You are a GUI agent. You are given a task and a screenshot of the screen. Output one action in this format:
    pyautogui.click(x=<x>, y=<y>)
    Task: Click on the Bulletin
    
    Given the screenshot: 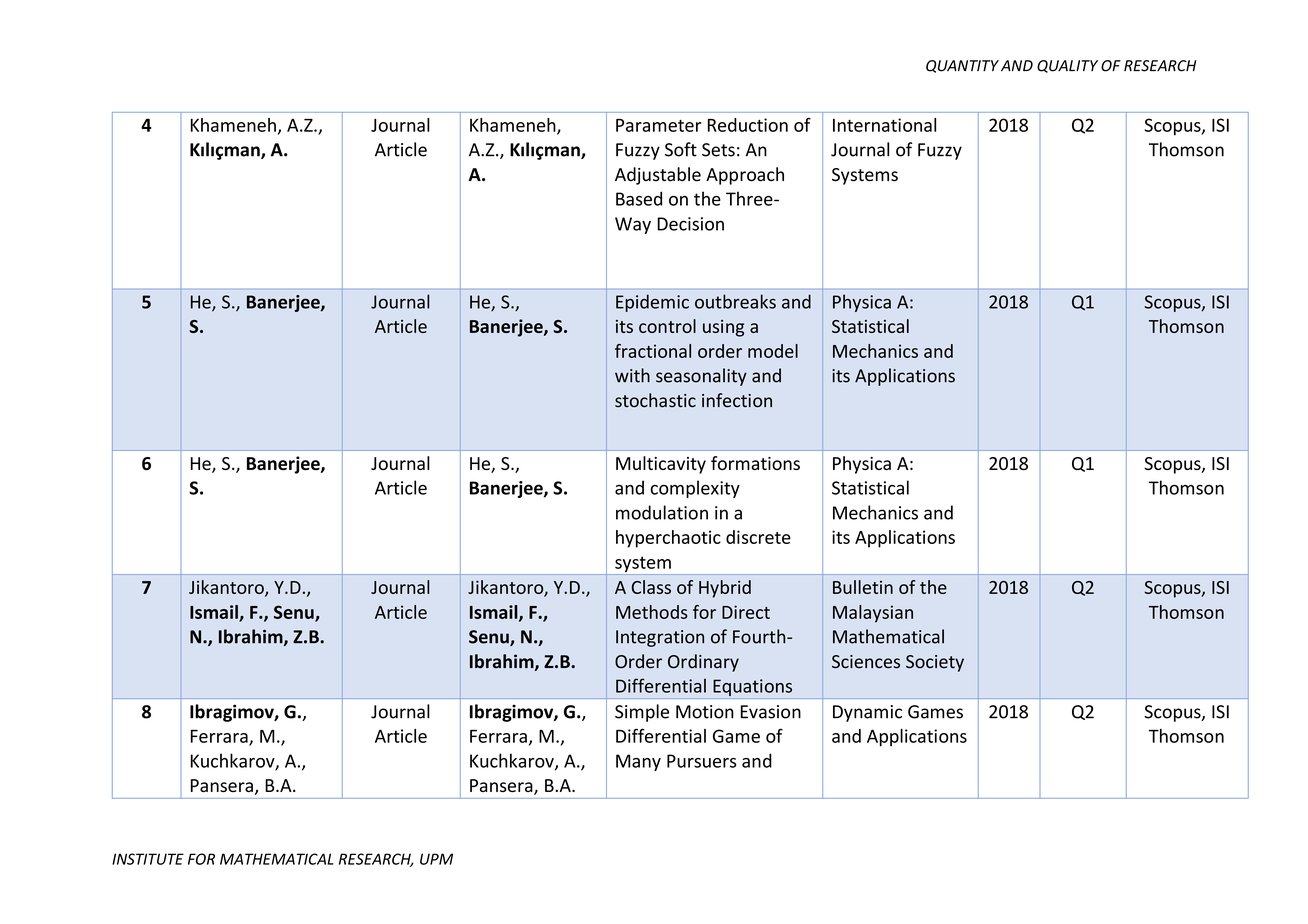 What is the action you would take?
    pyautogui.click(x=863, y=587)
